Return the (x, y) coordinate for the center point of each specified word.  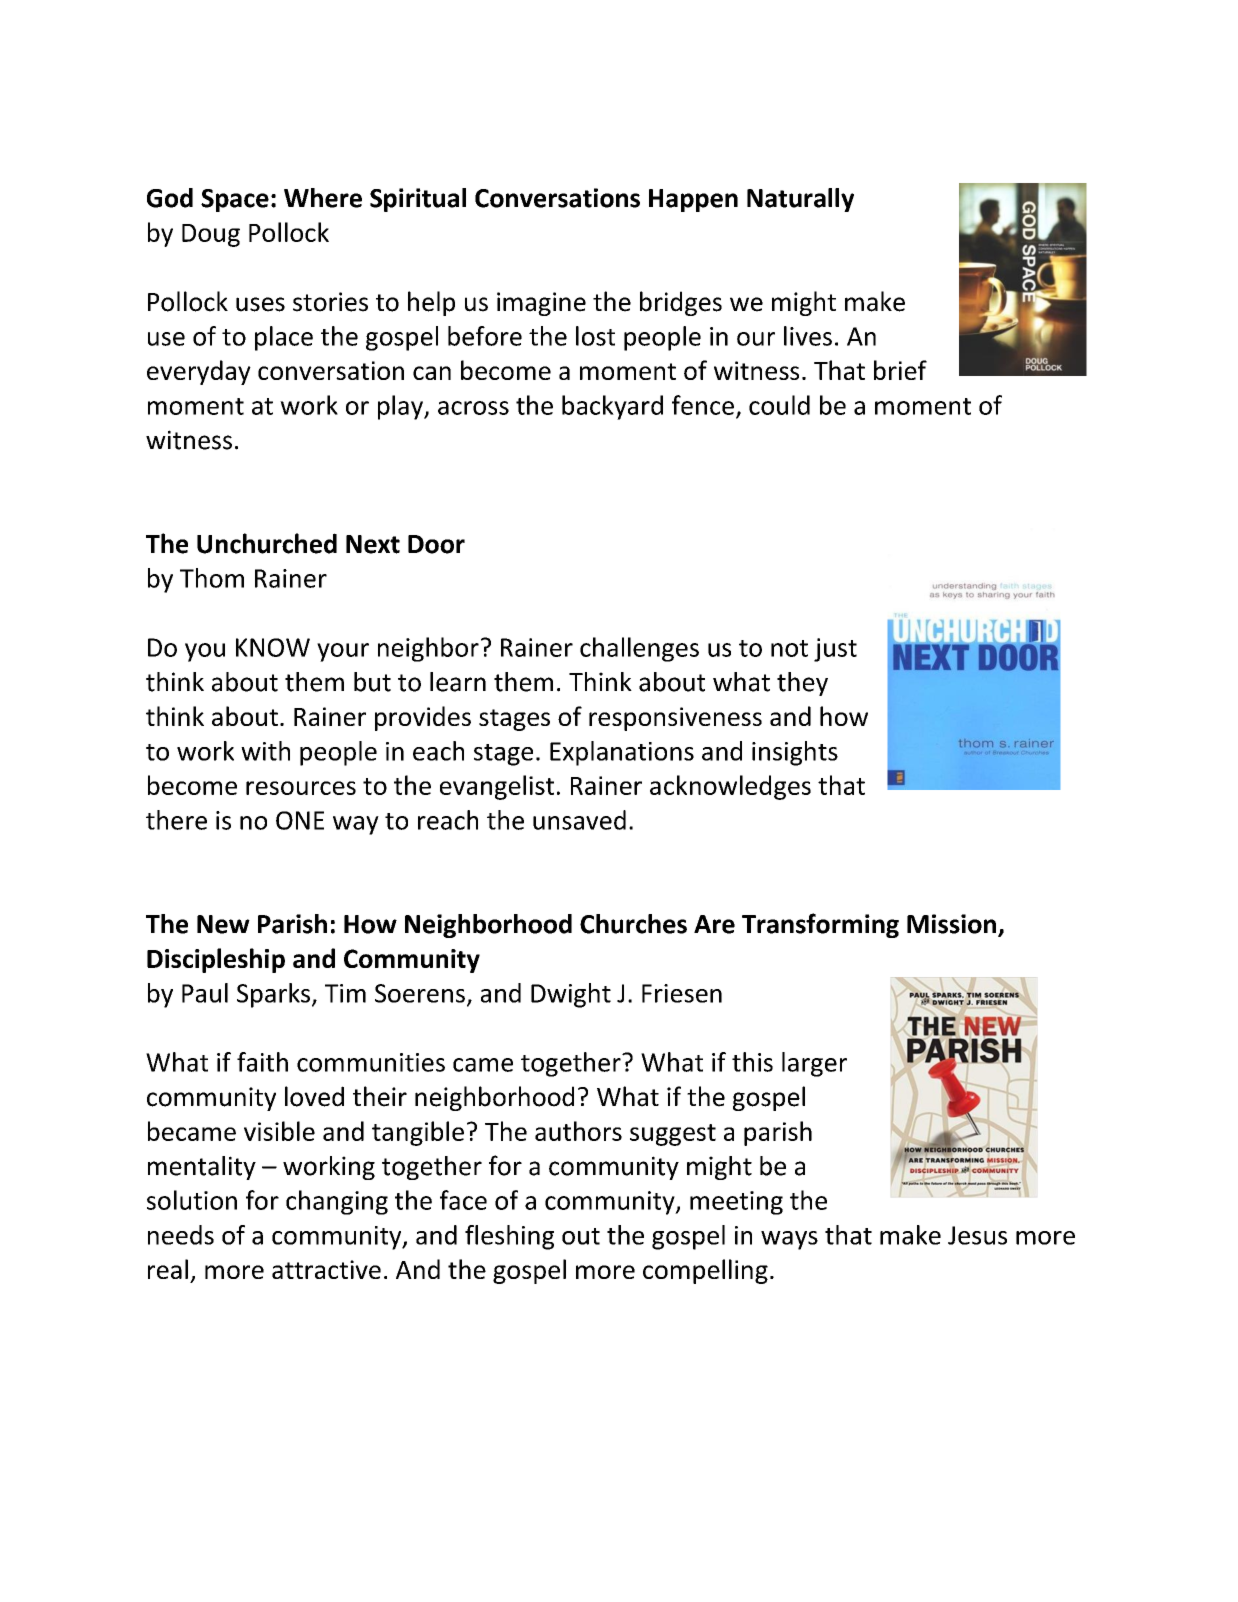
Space (235, 200)
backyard (612, 407)
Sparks (273, 995)
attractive (326, 1269)
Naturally (800, 200)
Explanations (622, 753)
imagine (541, 304)
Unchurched (267, 543)
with (265, 751)
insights (795, 753)
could (779, 405)
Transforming (820, 925)
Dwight (571, 995)
